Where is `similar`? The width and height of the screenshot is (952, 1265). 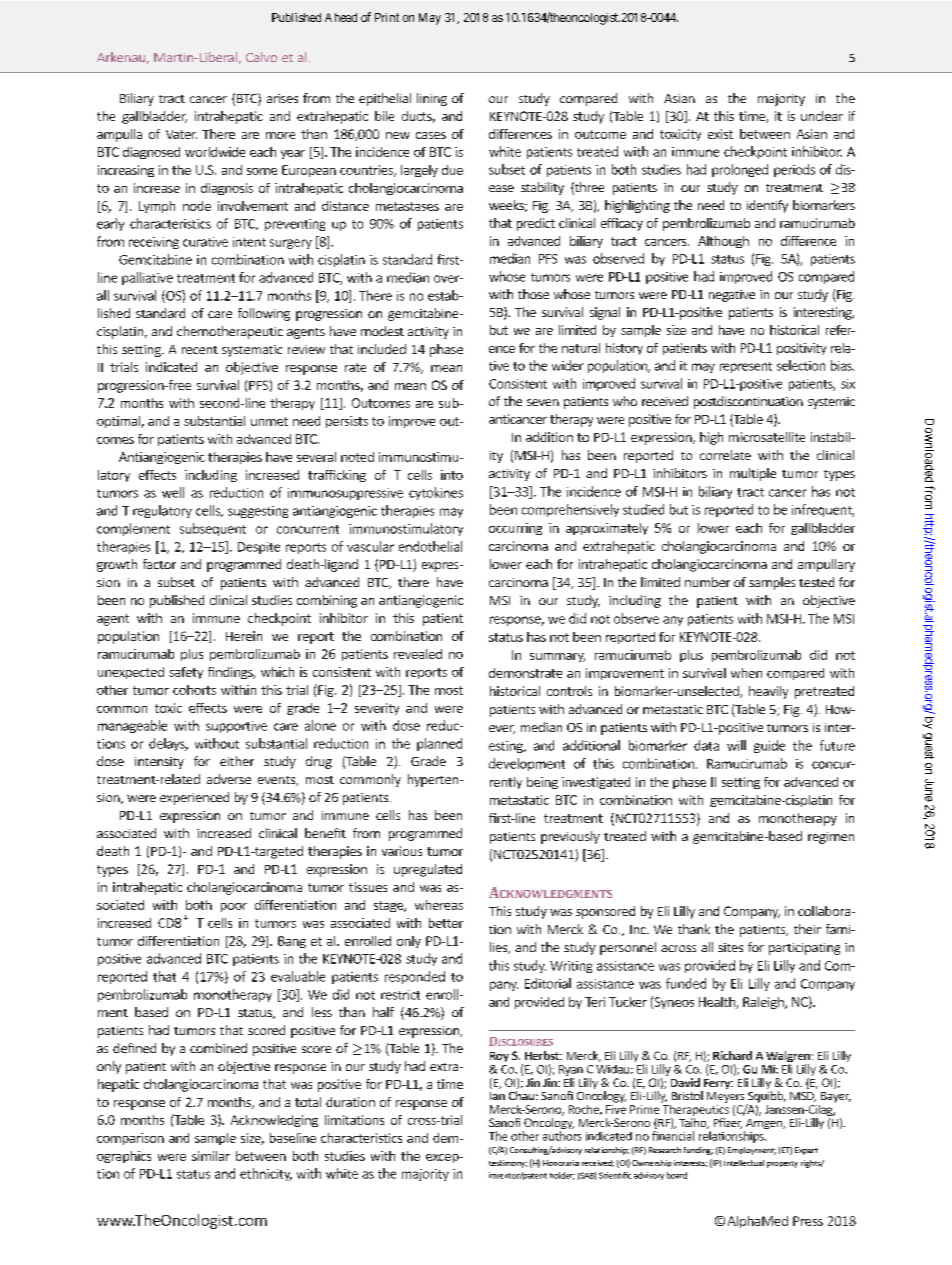 similar is located at coordinates (211, 1156).
